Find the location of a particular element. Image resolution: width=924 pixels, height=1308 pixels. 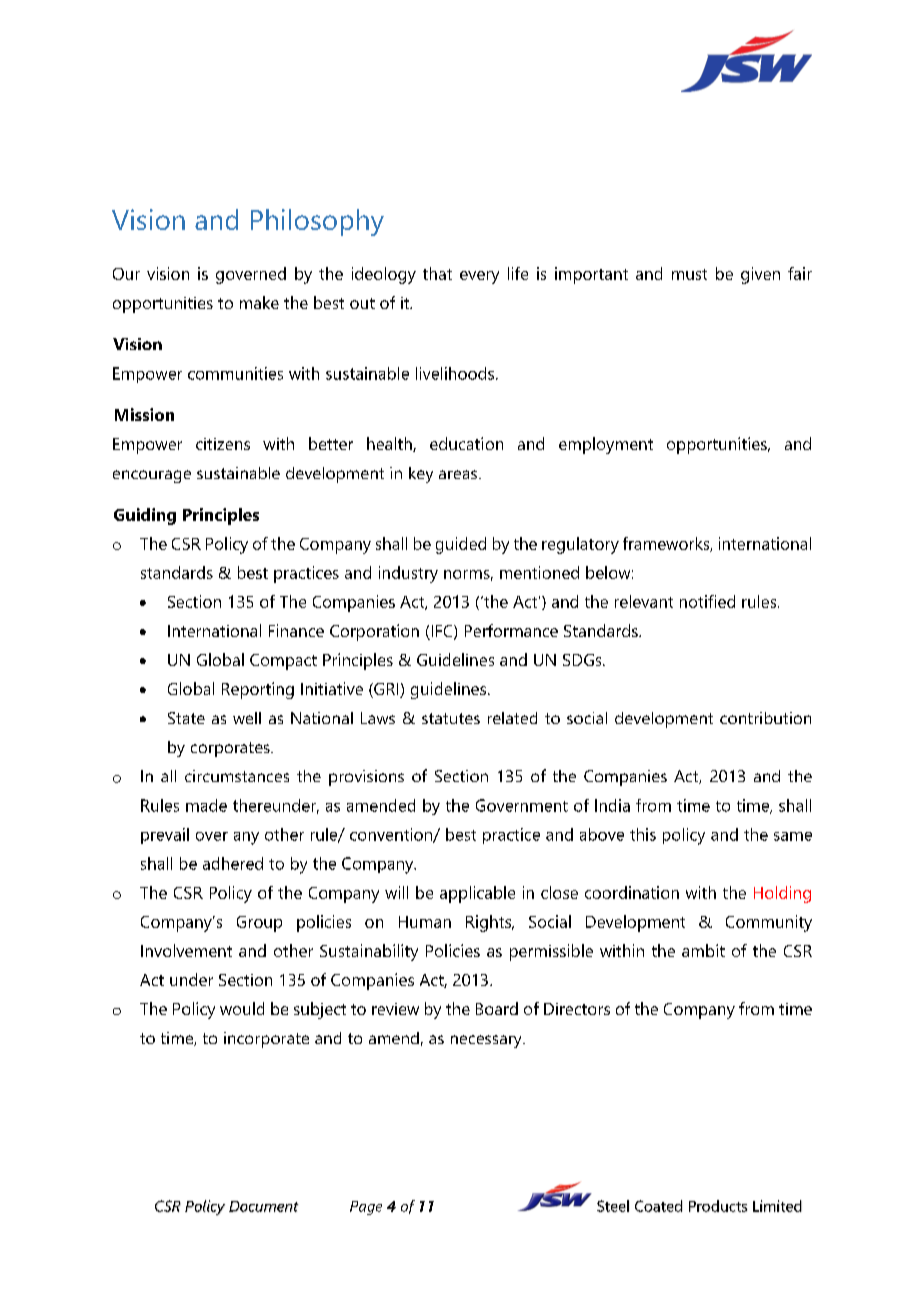

contribution is located at coordinates (765, 718).
